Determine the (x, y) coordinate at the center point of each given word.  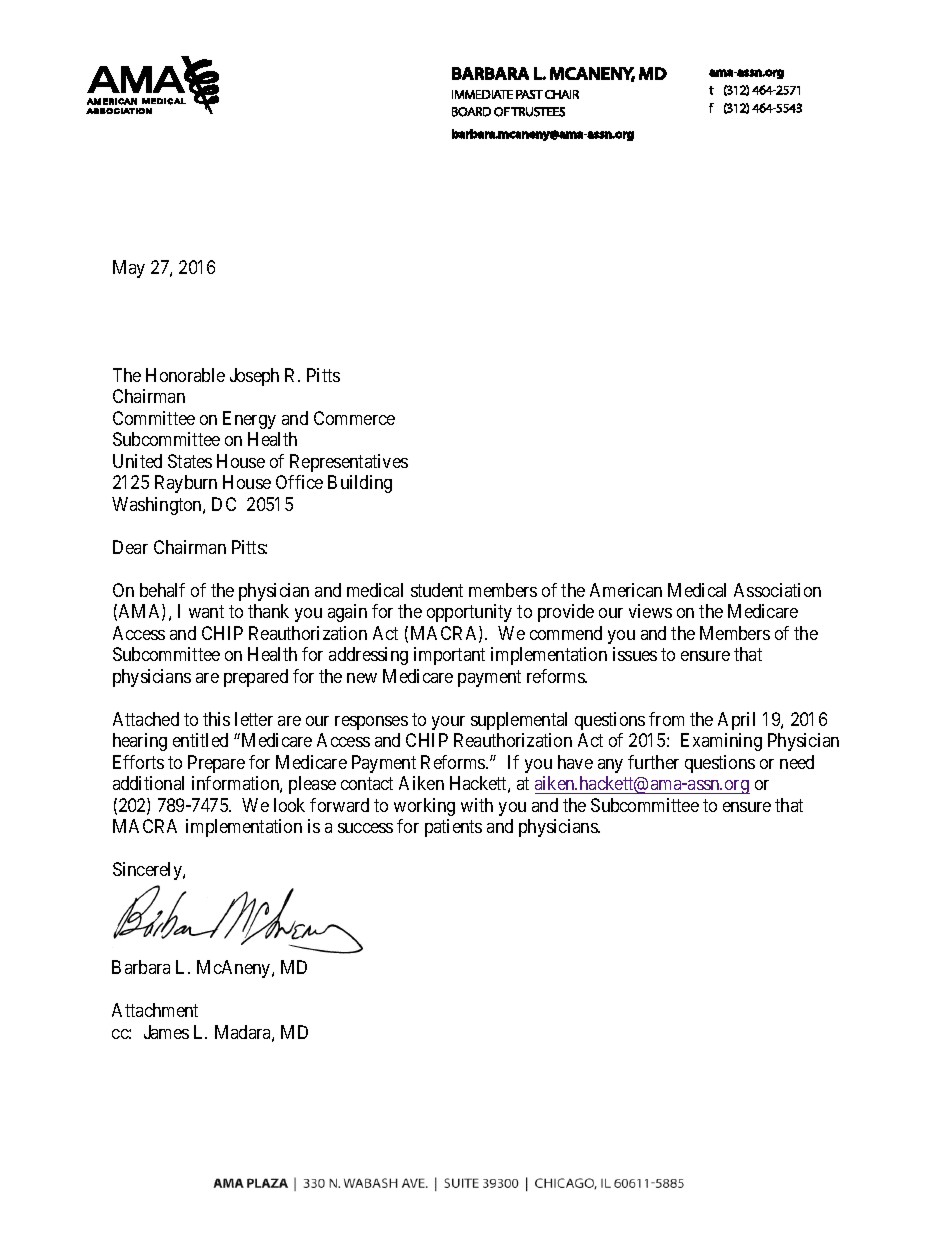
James (166, 1032)
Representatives (349, 463)
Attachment (155, 1010)
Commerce (354, 418)
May (129, 269)
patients (453, 828)
